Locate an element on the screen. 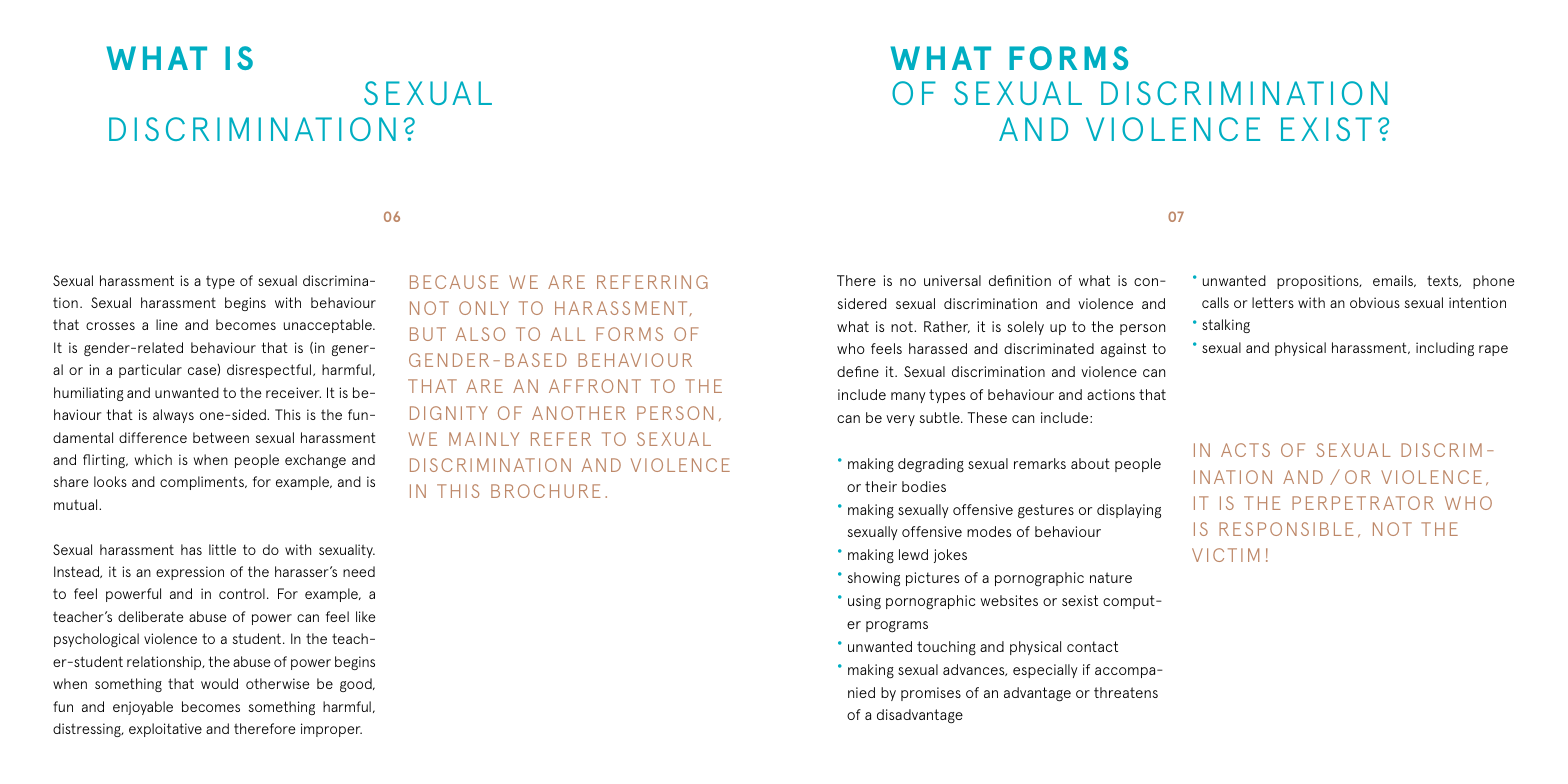 The width and height of the screenshot is (1568, 784). letters is located at coordinates (1273, 302).
